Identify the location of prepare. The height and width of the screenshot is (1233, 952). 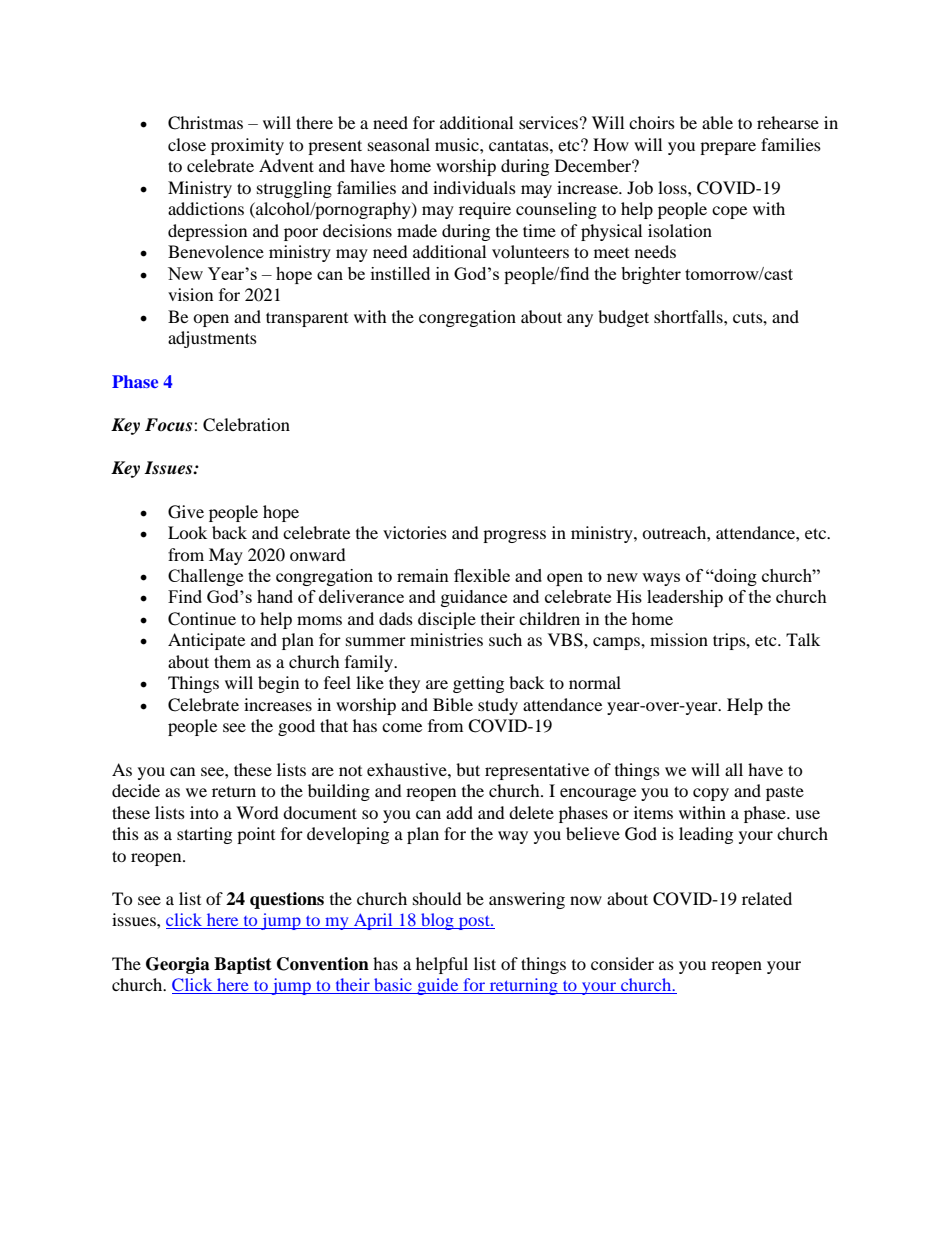
(728, 148).
